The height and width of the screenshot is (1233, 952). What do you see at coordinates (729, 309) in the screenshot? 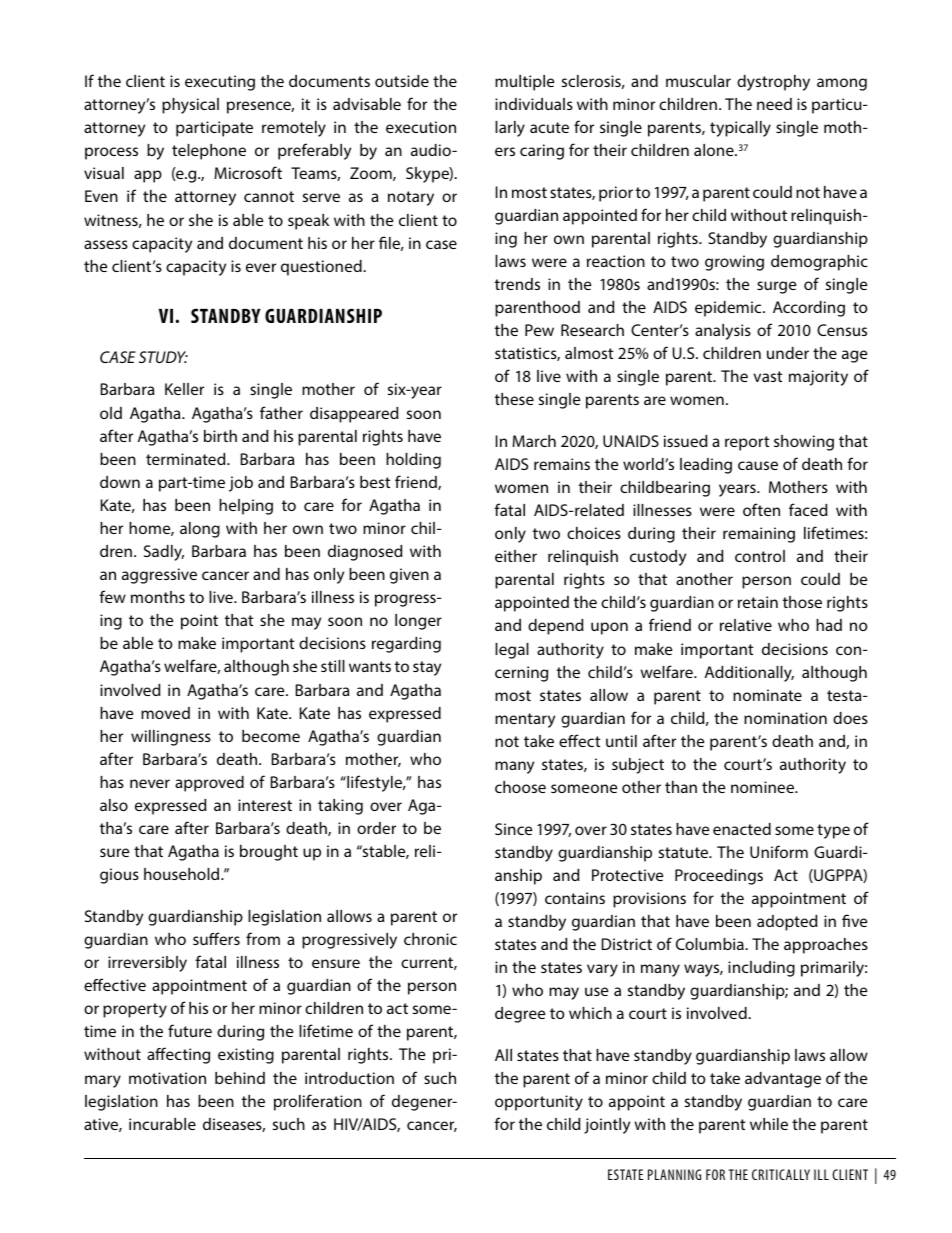
I see `epidemic` at bounding box center [729, 309].
